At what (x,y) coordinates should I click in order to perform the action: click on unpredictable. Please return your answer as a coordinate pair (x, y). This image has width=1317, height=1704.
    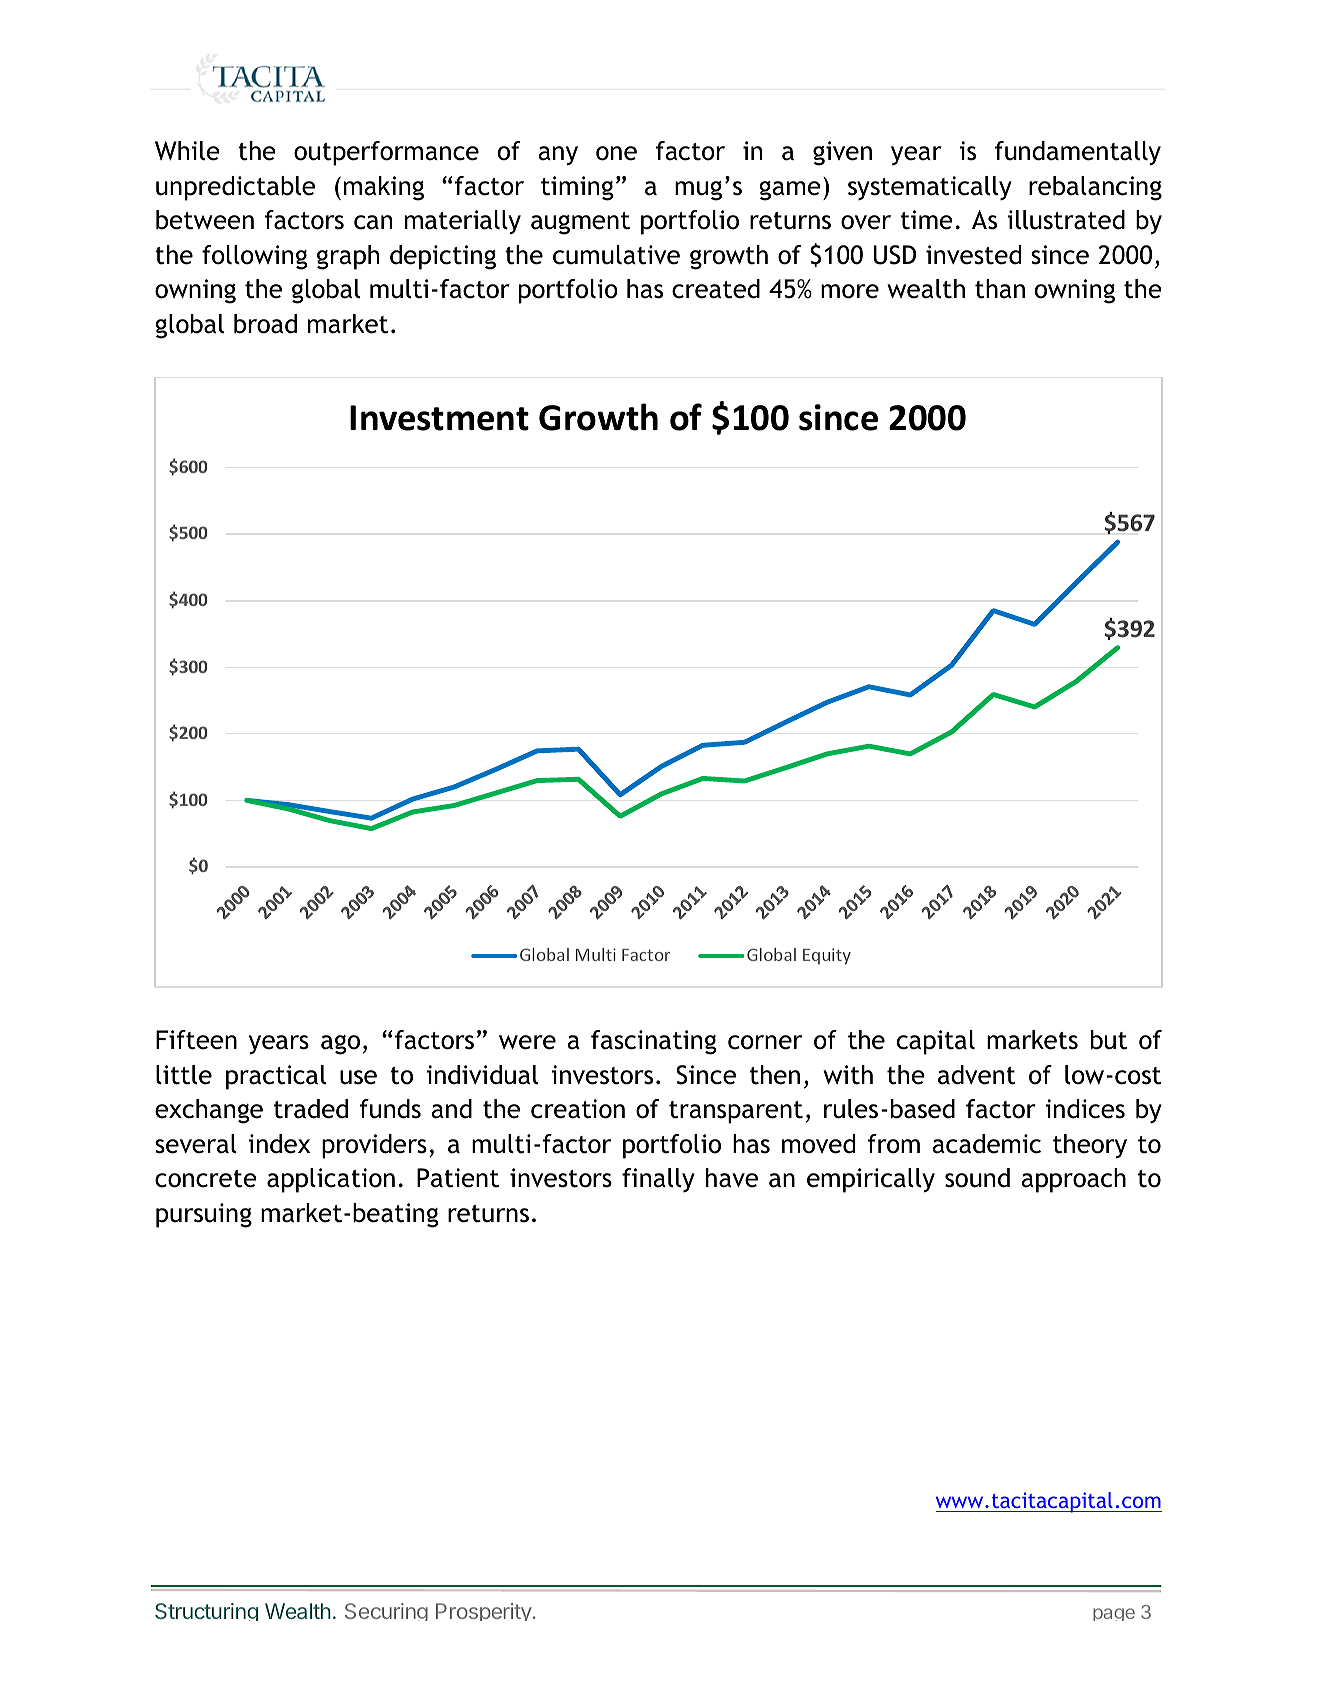
    Looking at the image, I should click on (235, 188).
